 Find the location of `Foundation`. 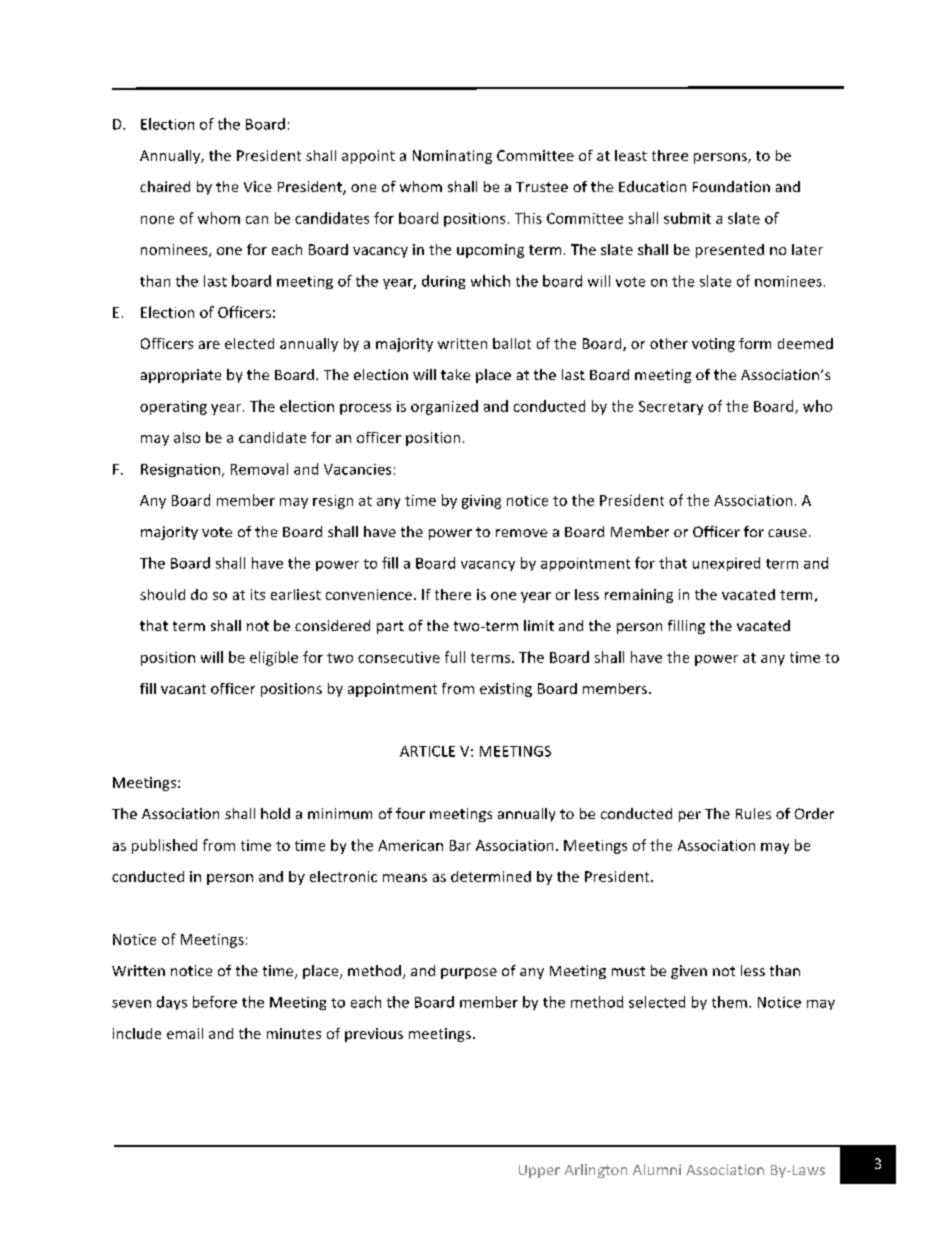

Foundation is located at coordinates (731, 186).
